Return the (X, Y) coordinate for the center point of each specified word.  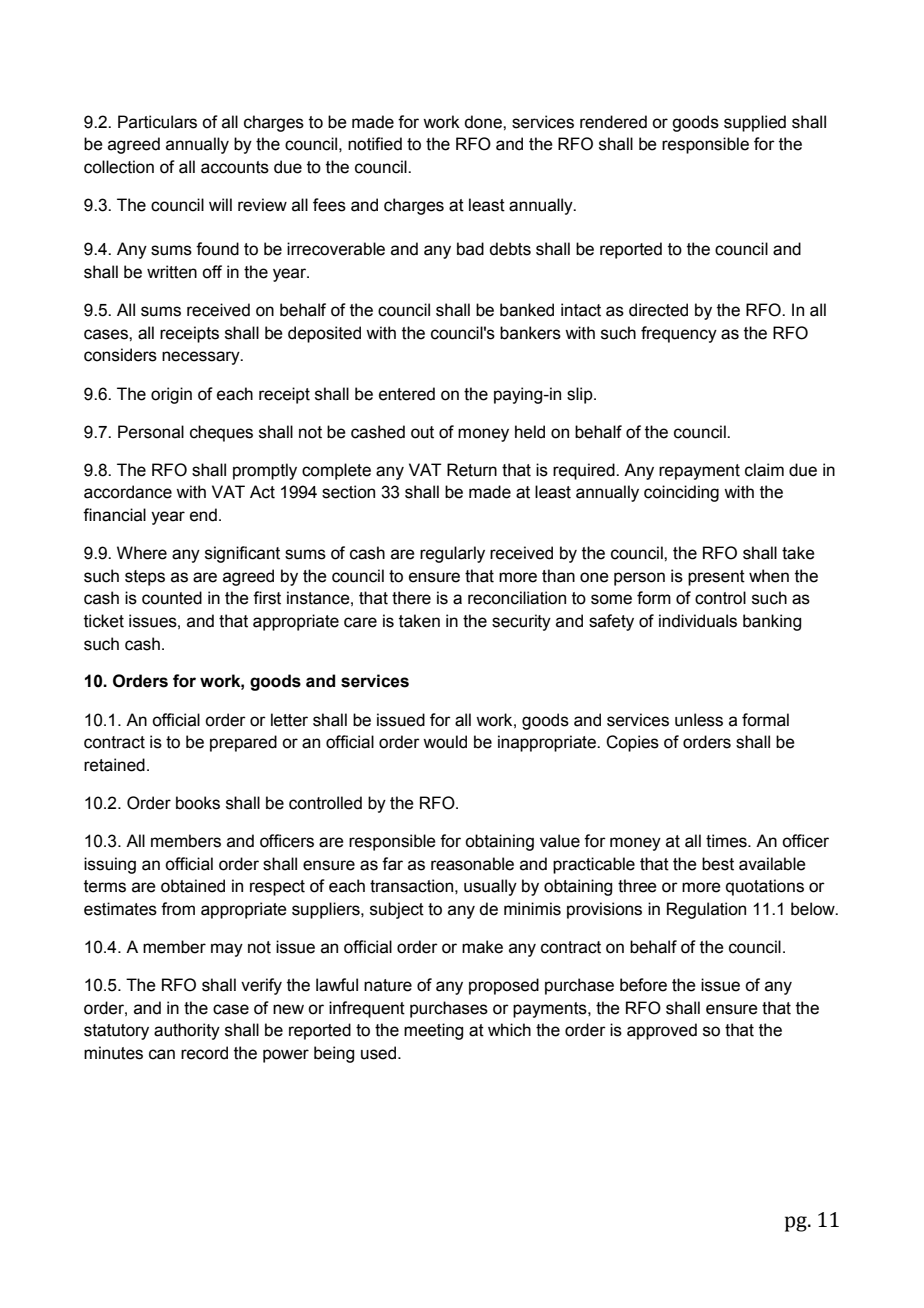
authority (187, 1031)
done (484, 122)
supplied (755, 123)
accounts (235, 167)
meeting (433, 1031)
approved (662, 1031)
